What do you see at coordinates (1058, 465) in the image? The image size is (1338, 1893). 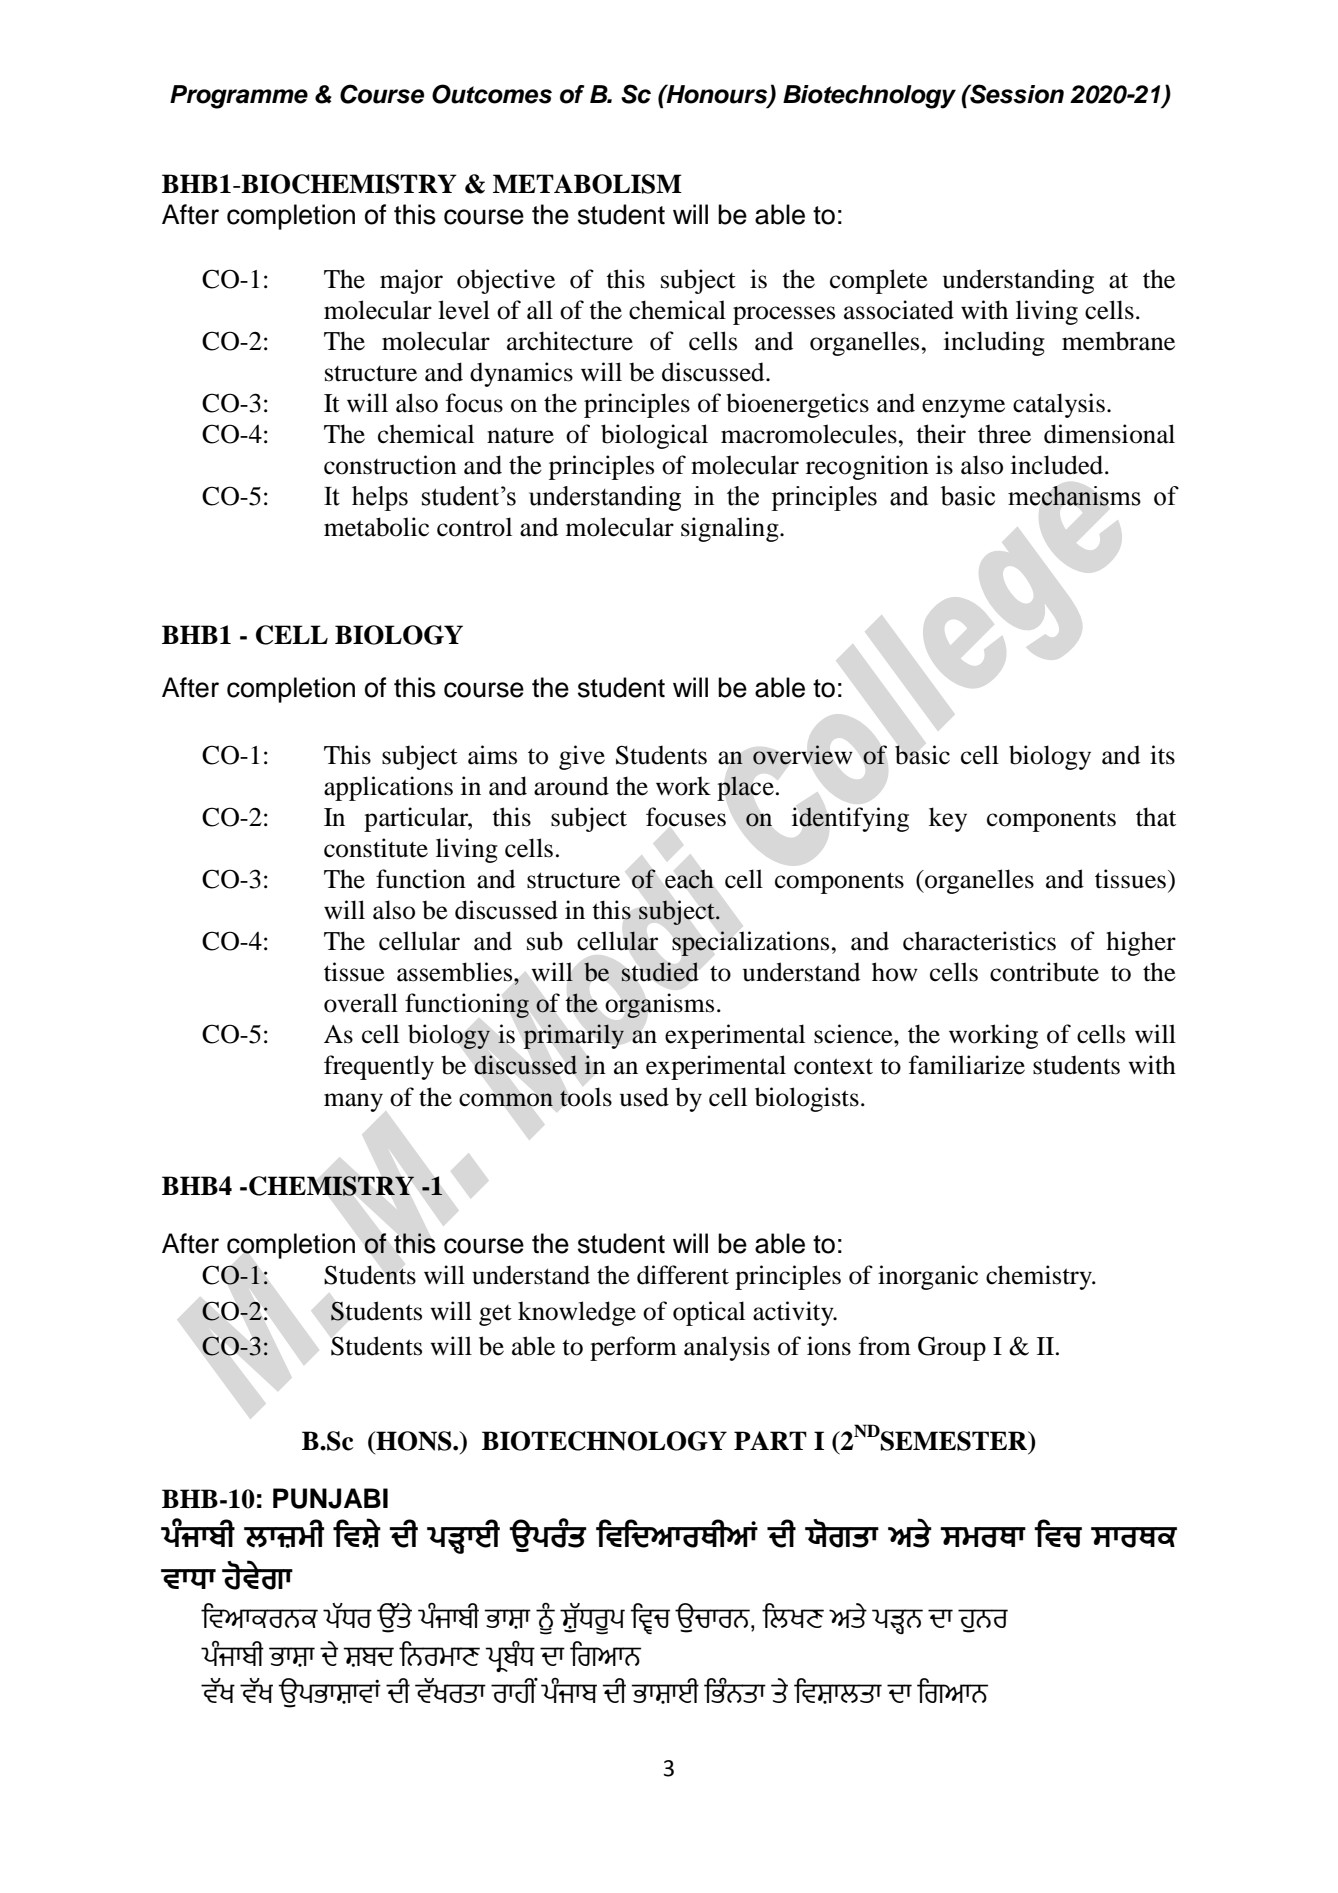 I see `included` at bounding box center [1058, 465].
